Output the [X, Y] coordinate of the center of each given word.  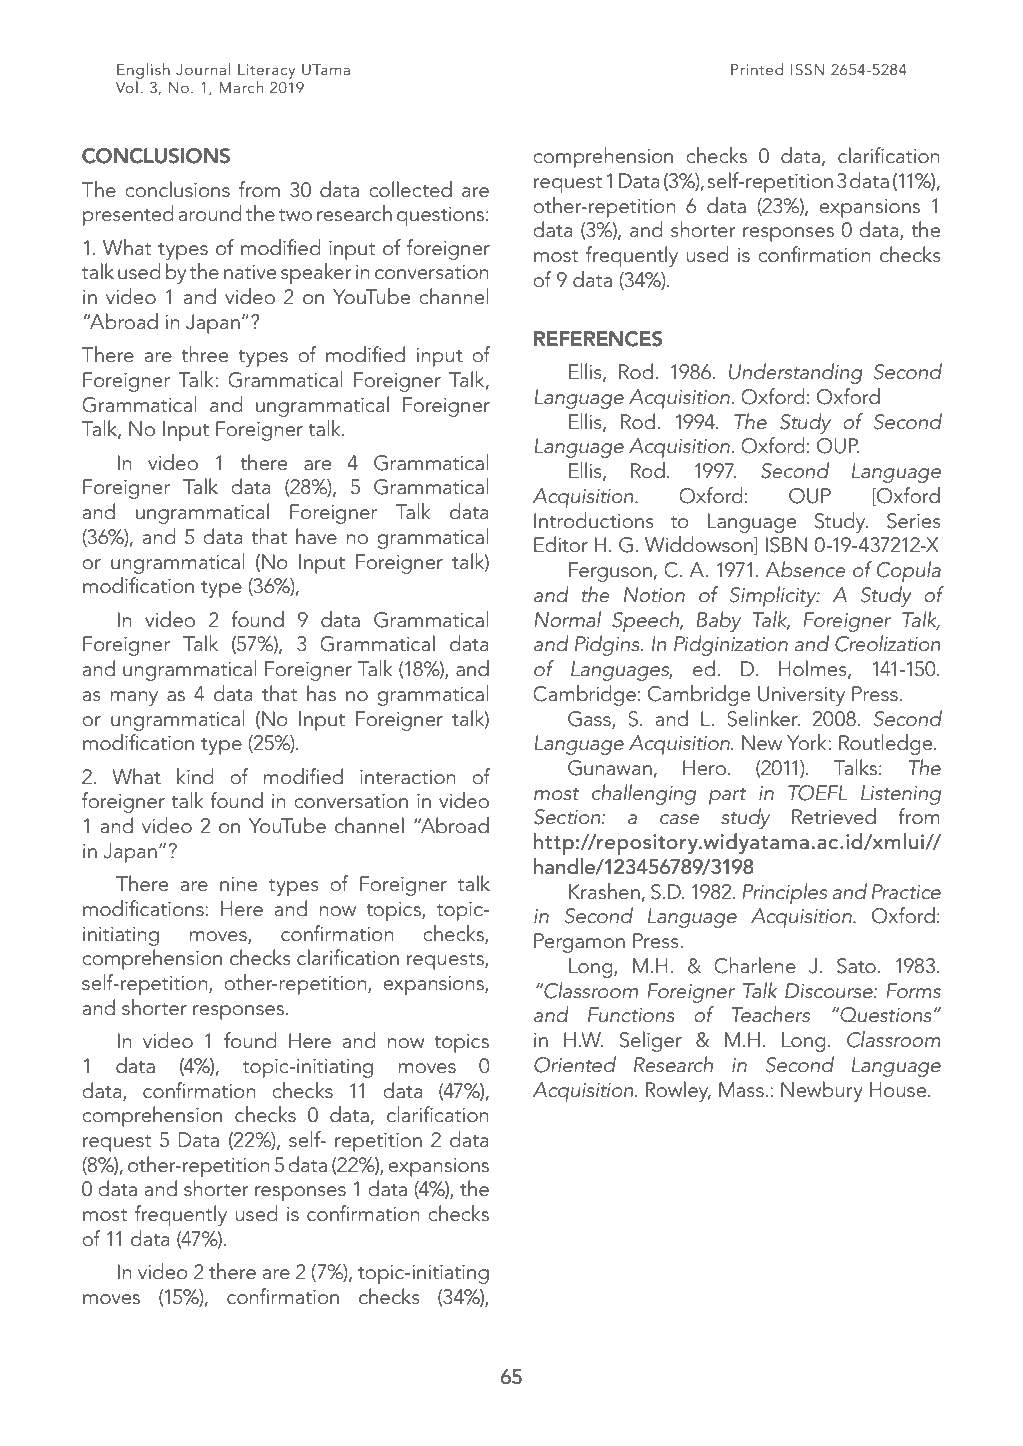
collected [410, 189]
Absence [806, 569]
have [316, 536]
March [241, 87]
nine [238, 884]
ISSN [807, 70]
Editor [561, 544]
